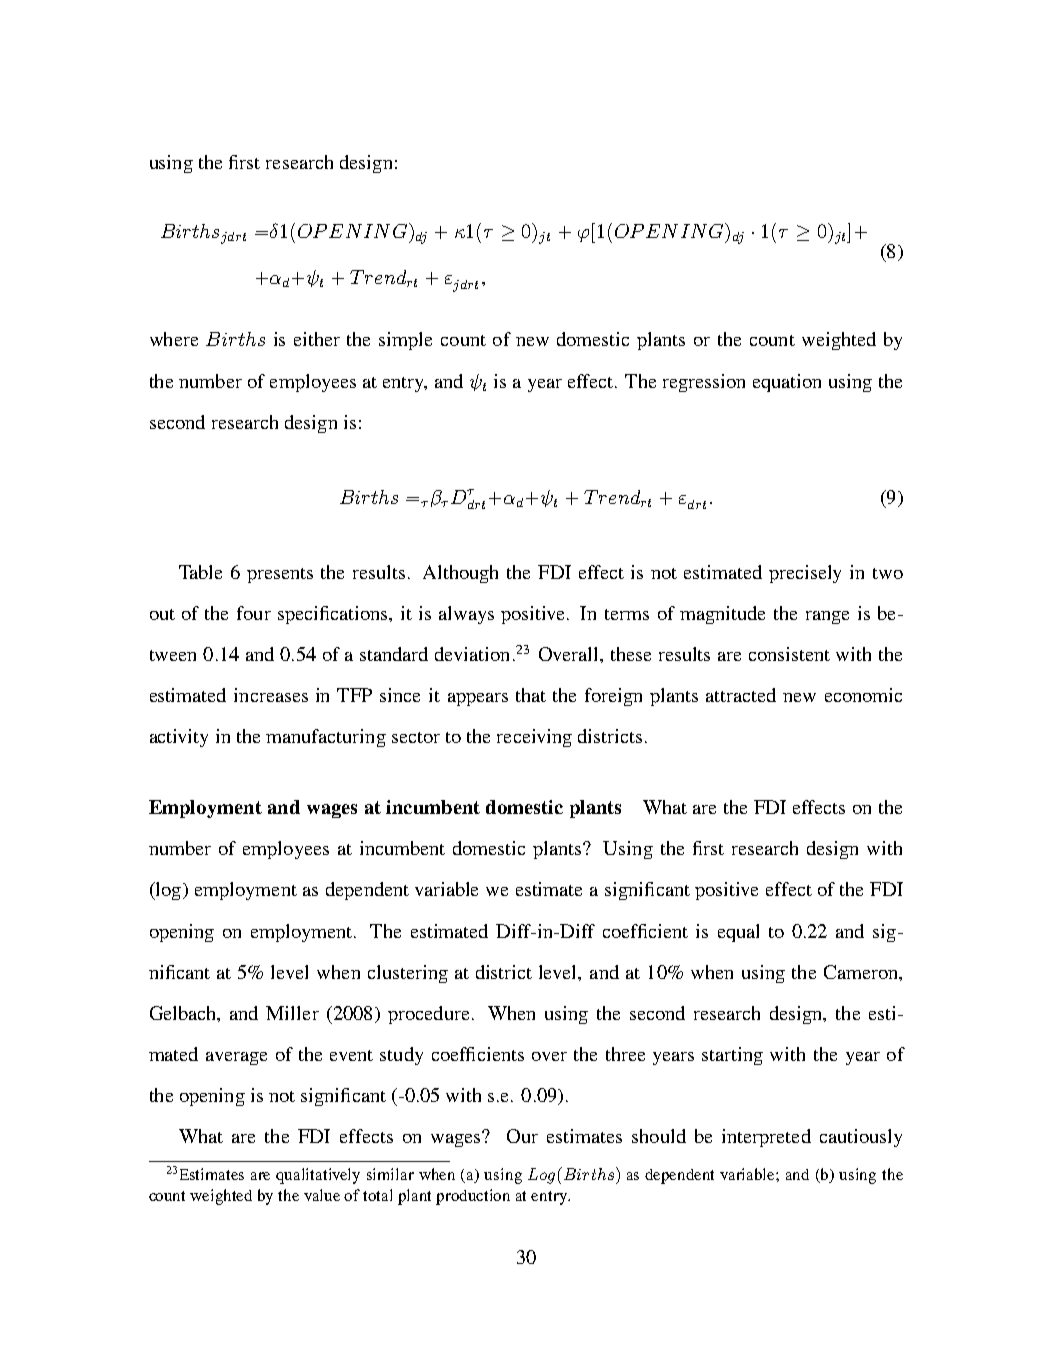 The width and height of the page is (1052, 1361). Describe the element at coordinates (408, 974) in the page. I see `clustering` at that location.
